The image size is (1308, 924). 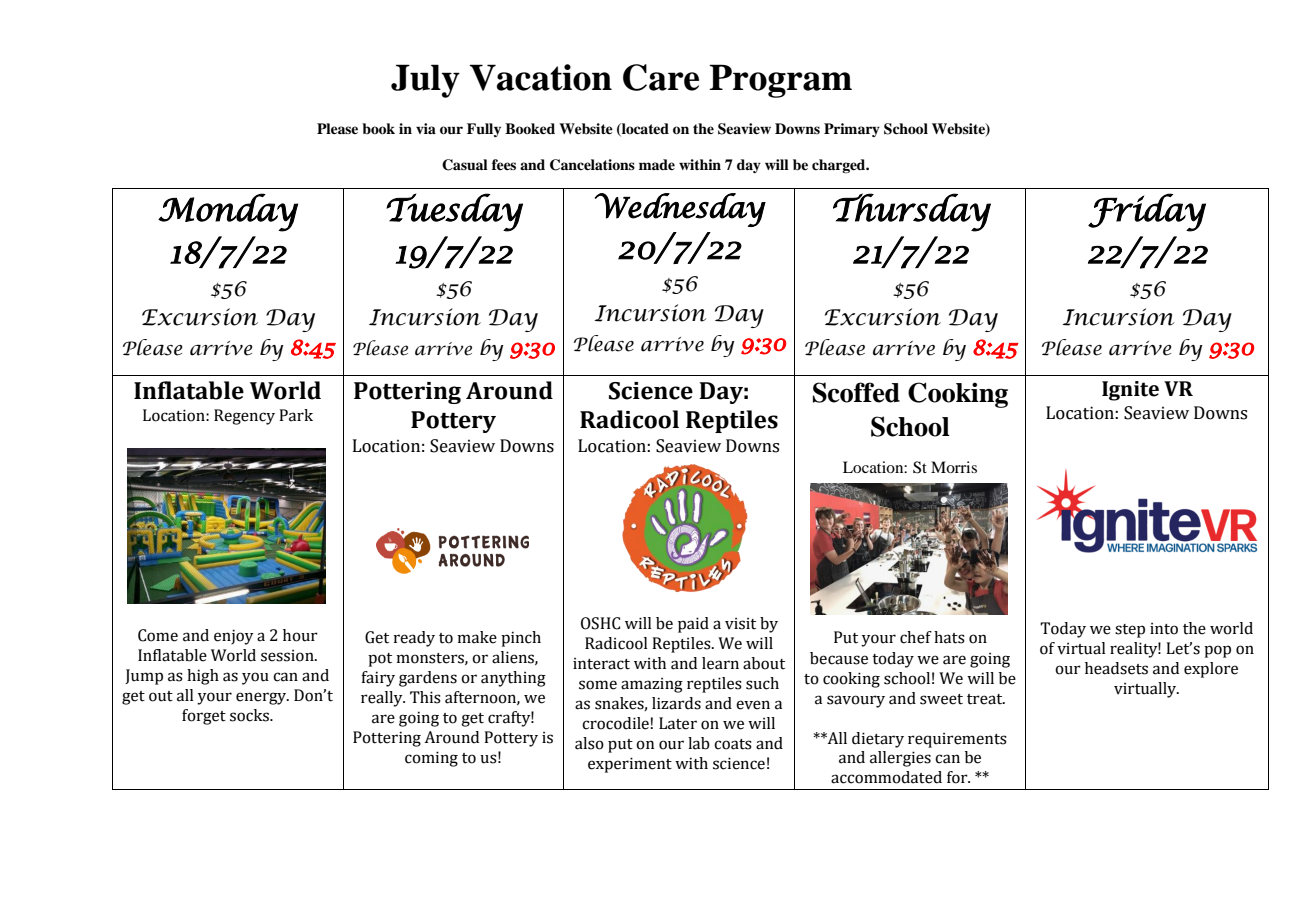 What do you see at coordinates (856, 392) in the image?
I see `Scoffed` at bounding box center [856, 392].
